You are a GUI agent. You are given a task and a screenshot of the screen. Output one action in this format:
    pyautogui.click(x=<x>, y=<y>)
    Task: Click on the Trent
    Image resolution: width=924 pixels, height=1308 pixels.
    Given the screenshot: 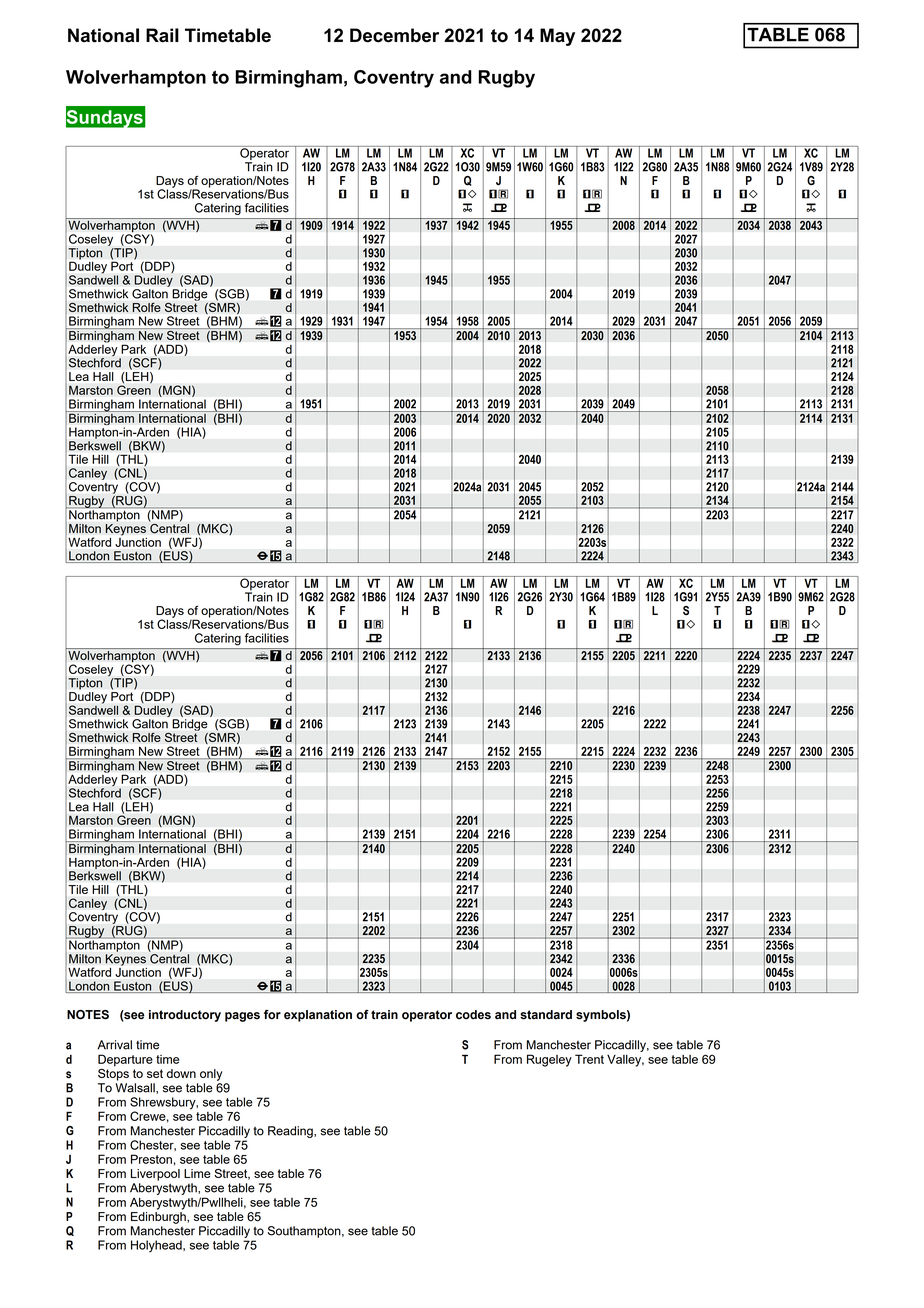 What is the action you would take?
    pyautogui.click(x=589, y=1059)
